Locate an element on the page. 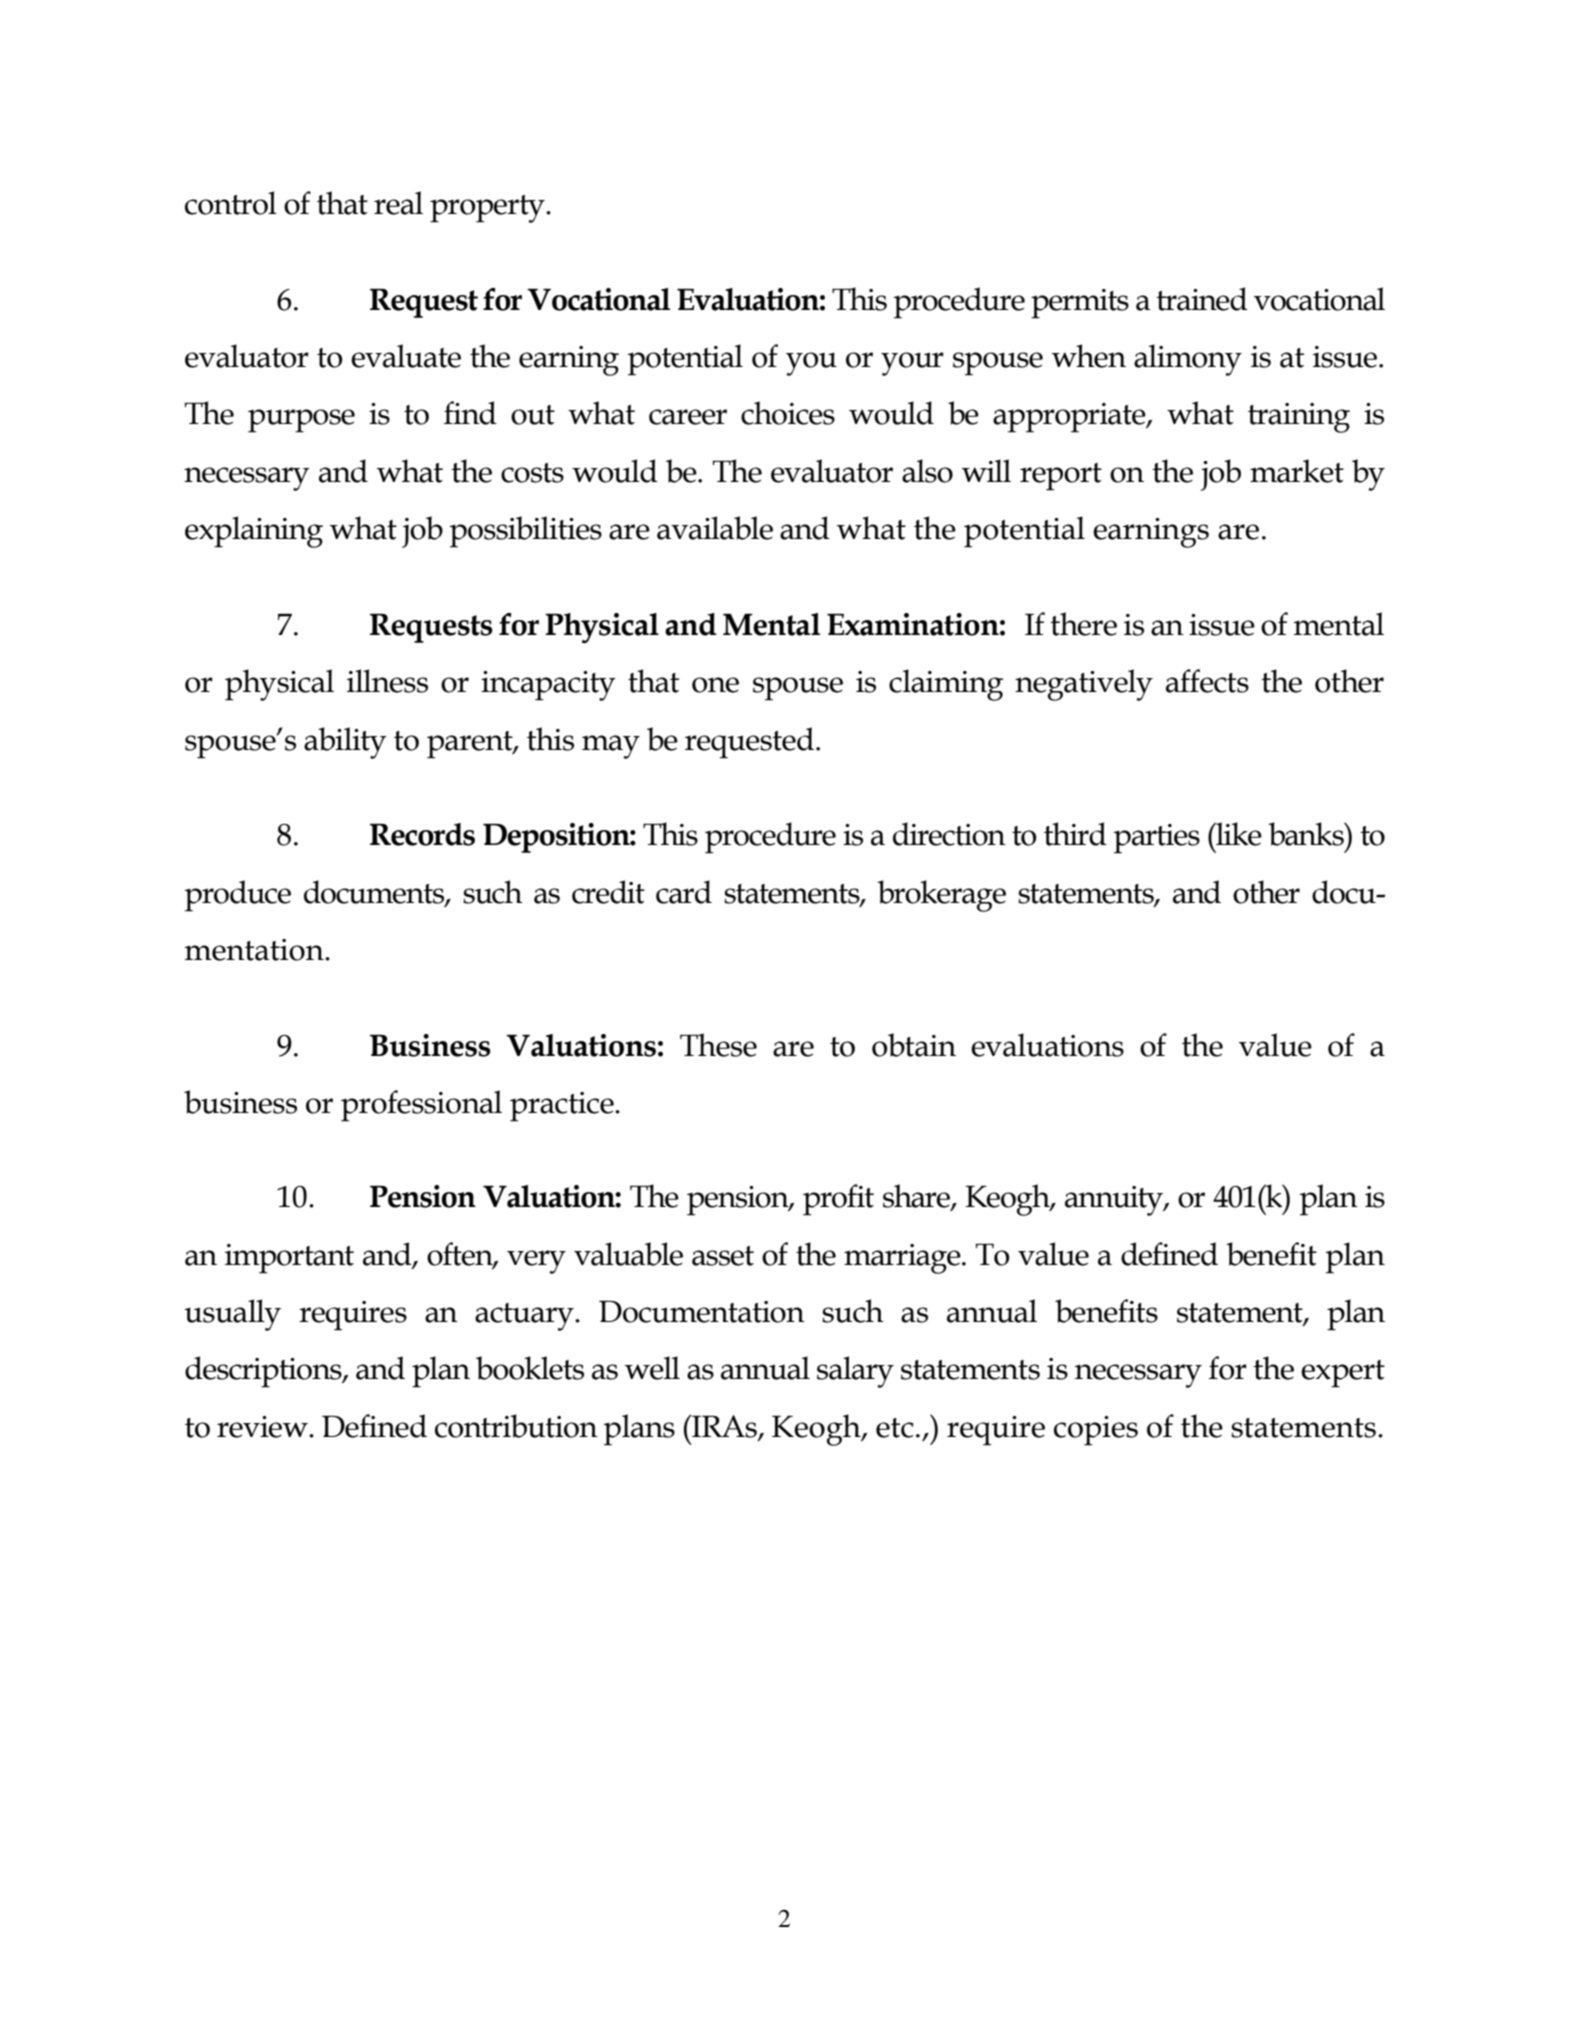  professional is located at coordinates (421, 1106).
